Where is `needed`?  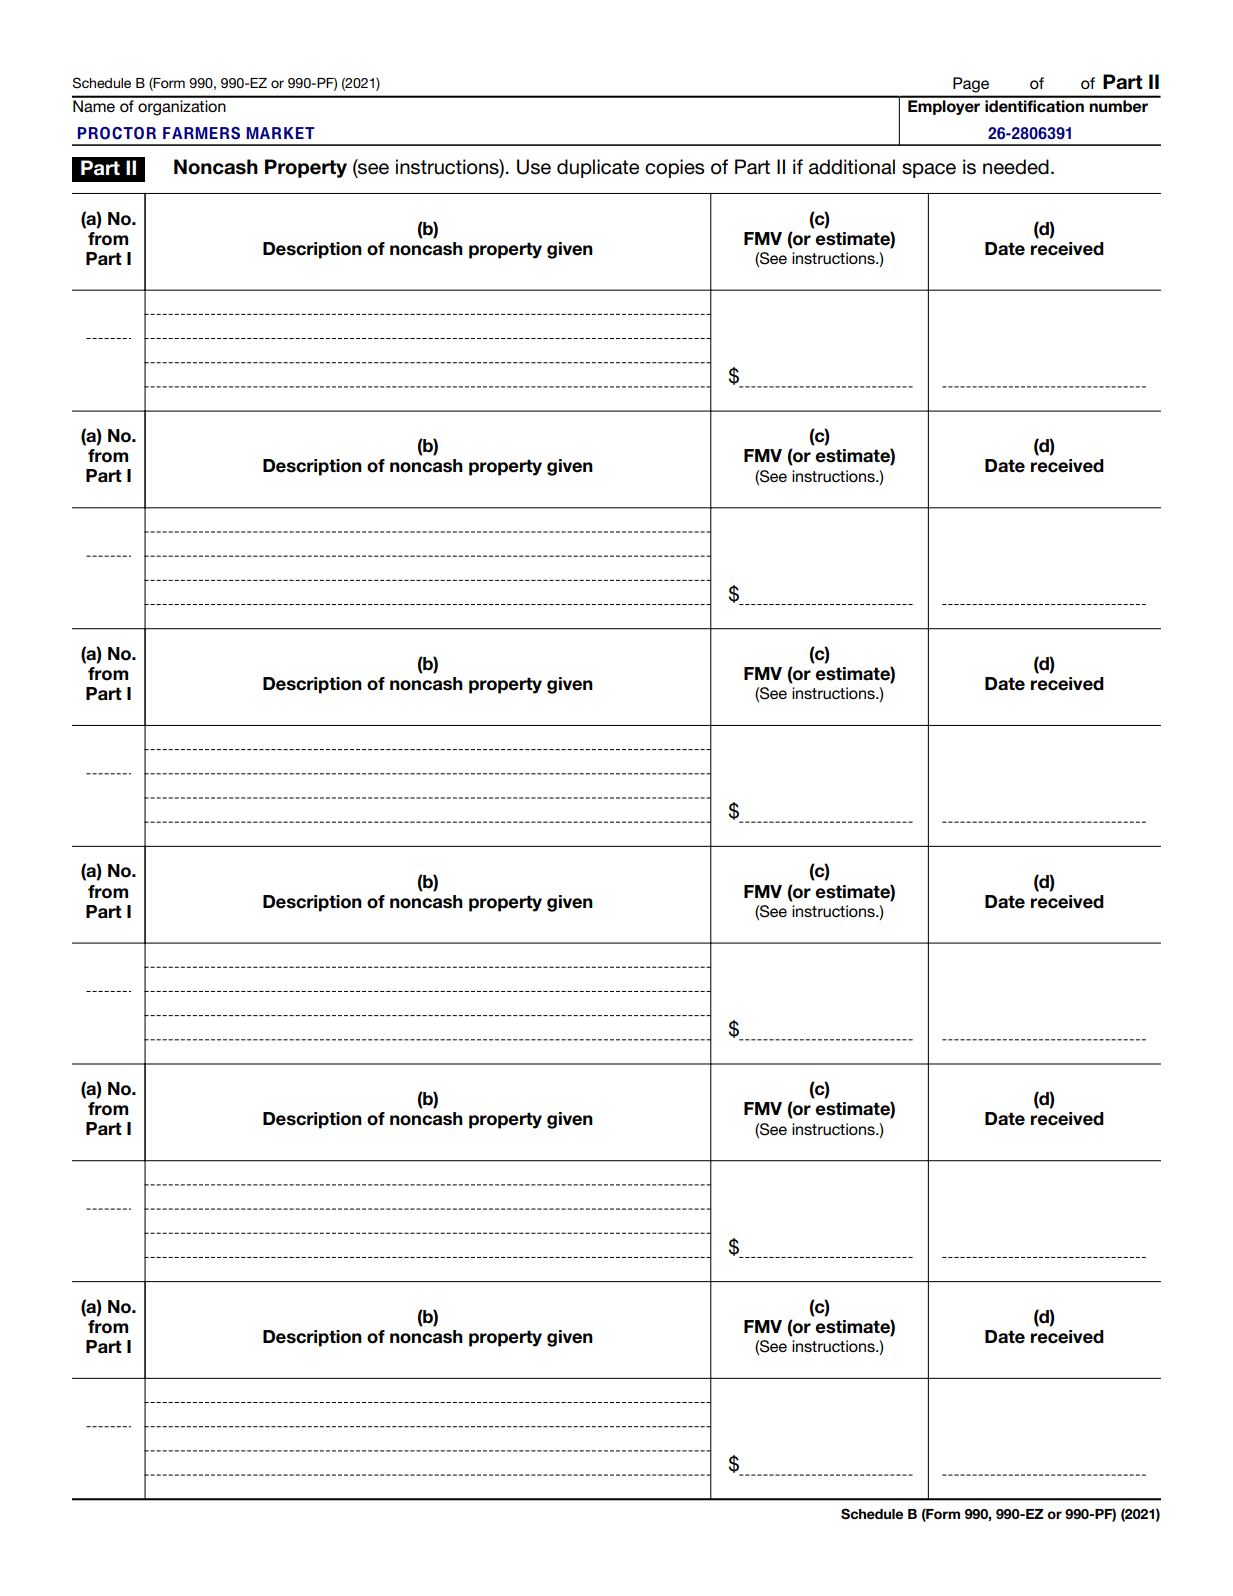 needed is located at coordinates (1016, 167).
